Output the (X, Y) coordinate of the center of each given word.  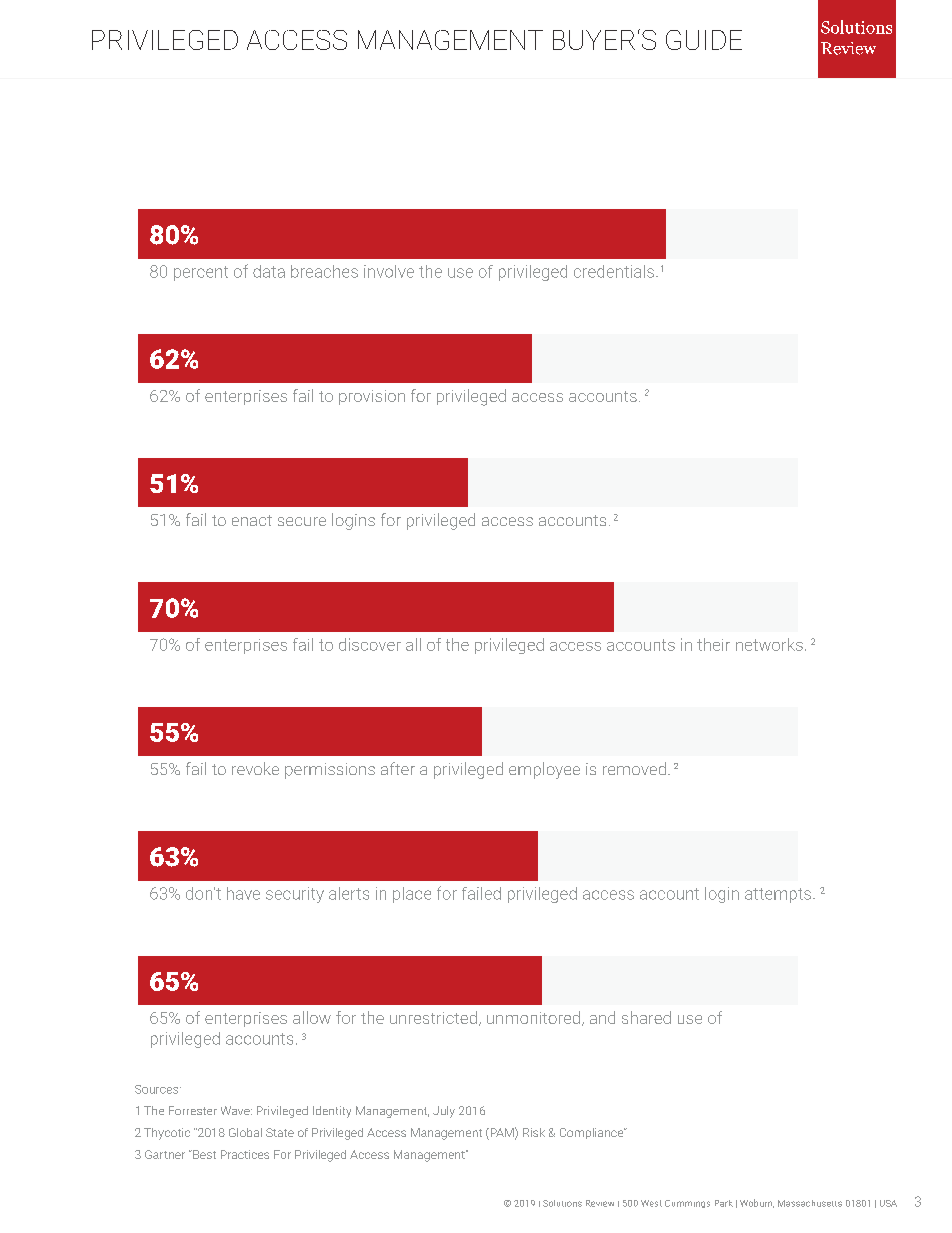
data (269, 271)
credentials (615, 271)
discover (370, 644)
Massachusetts (810, 1203)
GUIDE (704, 40)
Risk (534, 1132)
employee (544, 770)
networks (769, 644)
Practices (245, 1154)
